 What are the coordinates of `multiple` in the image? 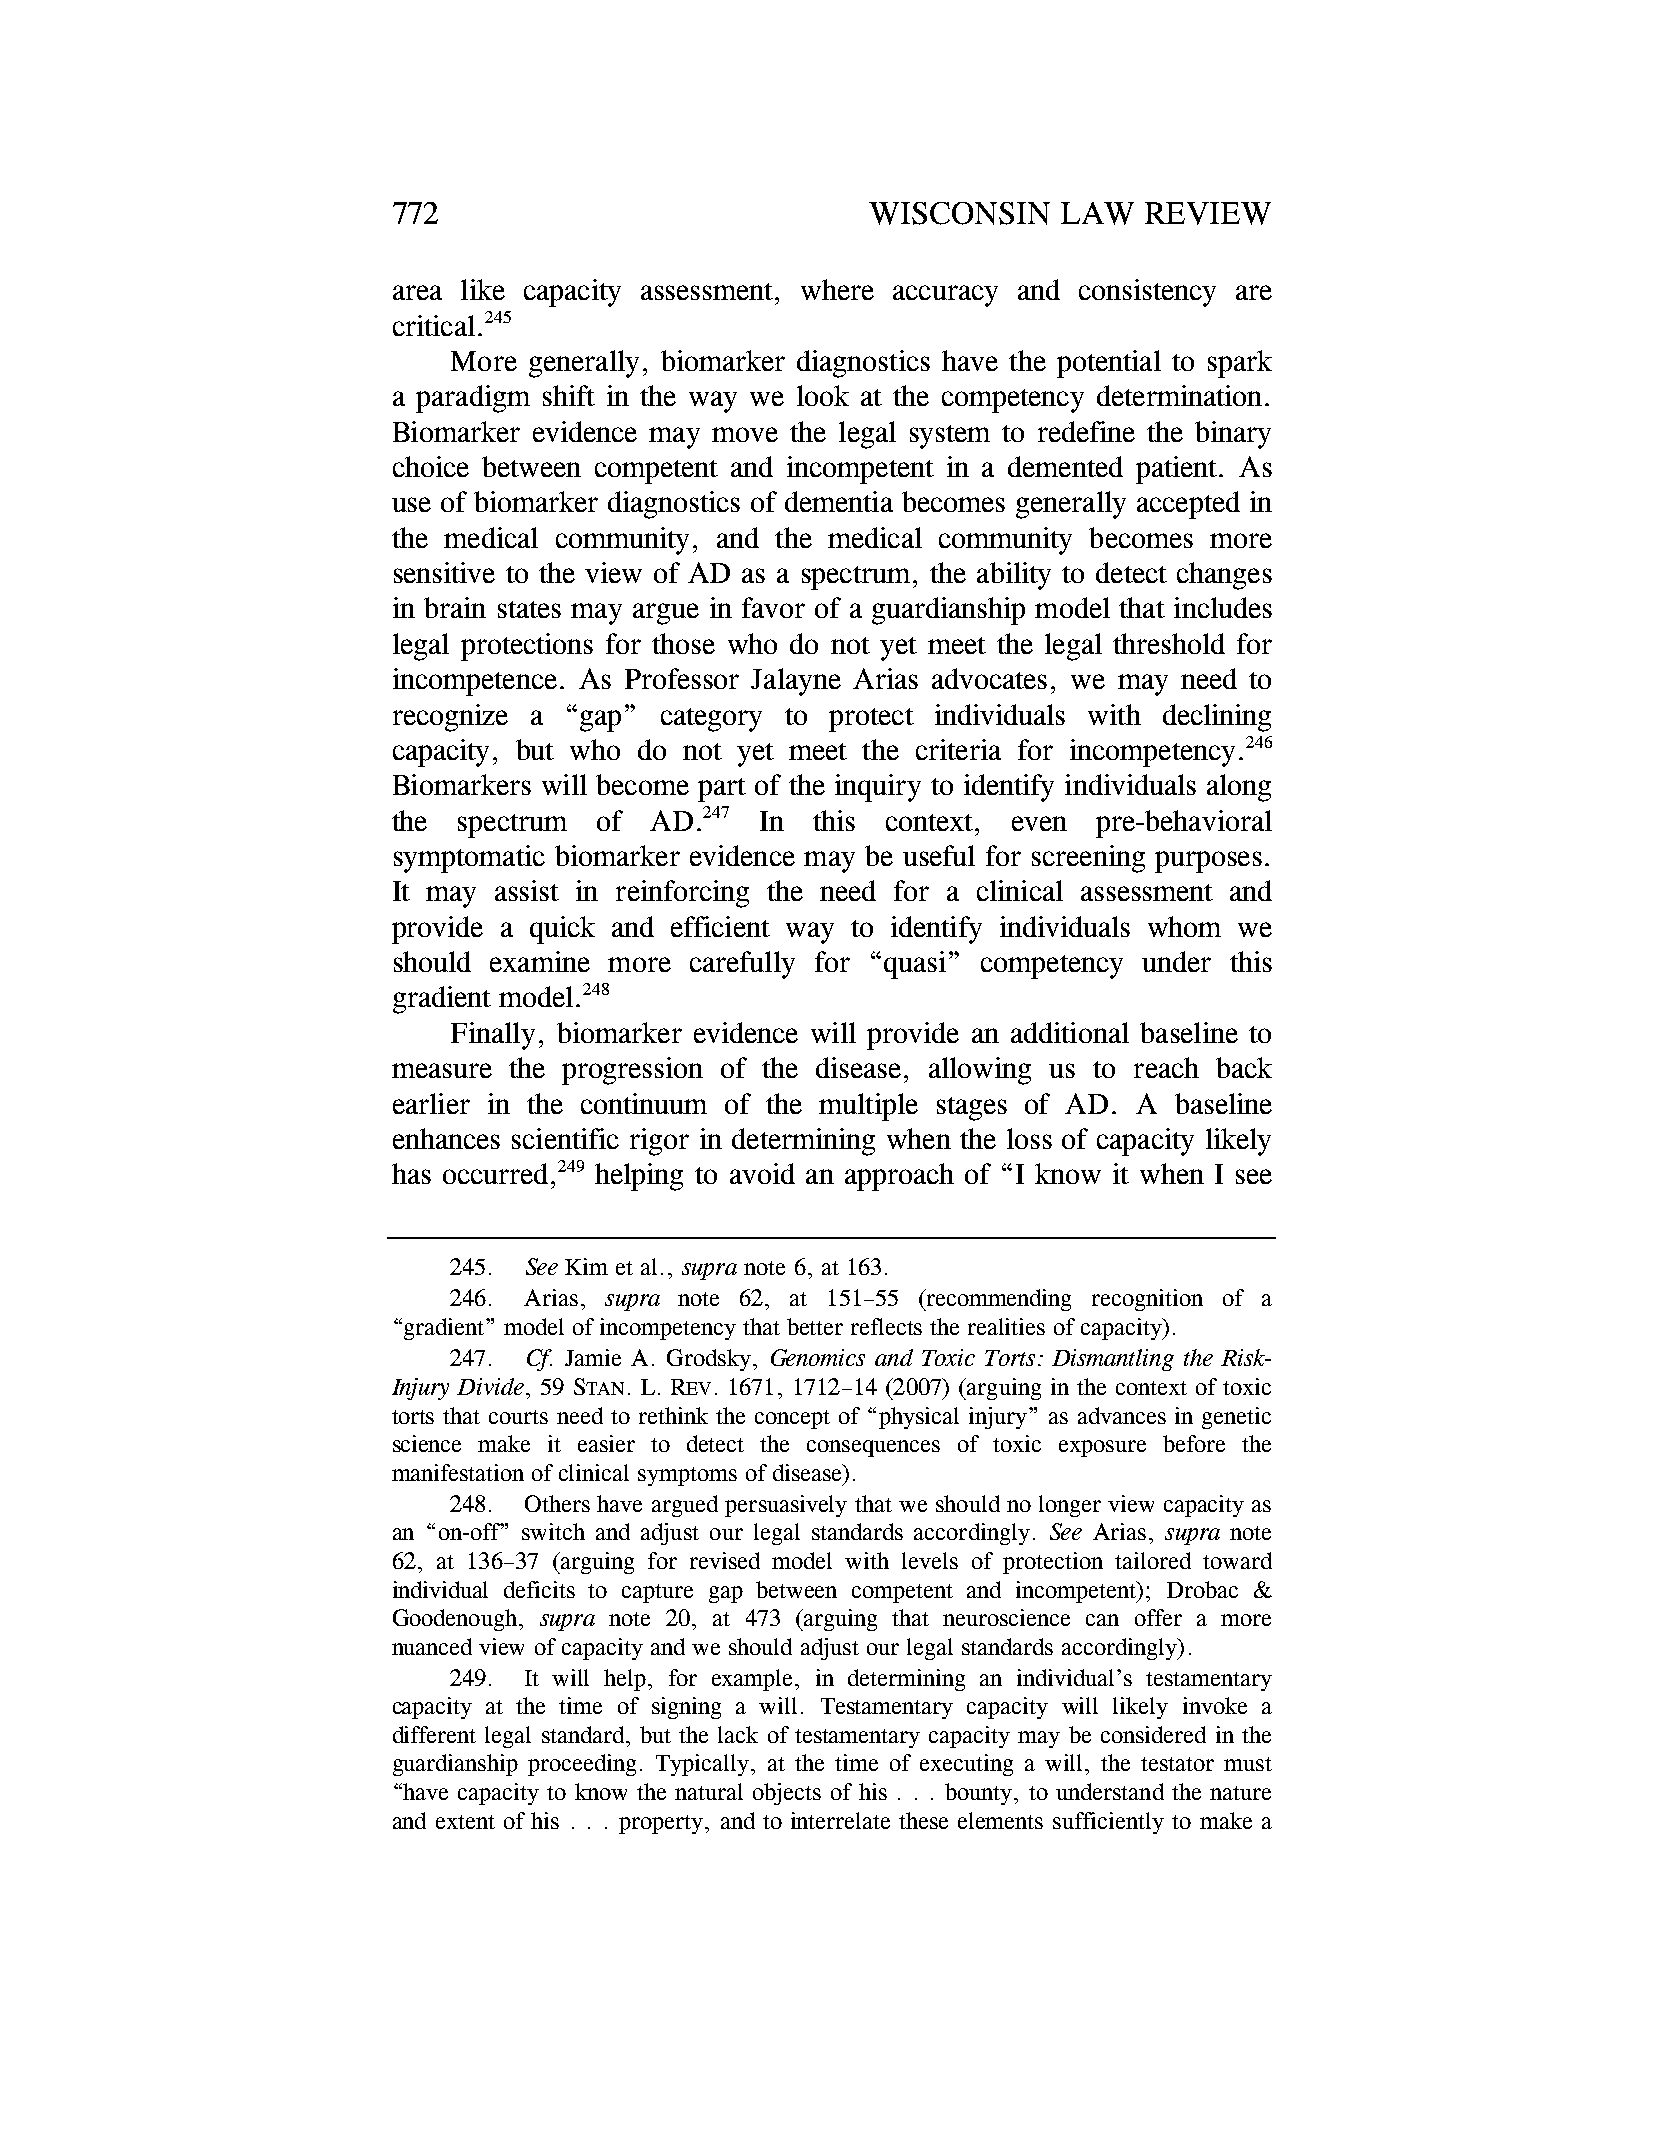 It's located at (868, 1107).
